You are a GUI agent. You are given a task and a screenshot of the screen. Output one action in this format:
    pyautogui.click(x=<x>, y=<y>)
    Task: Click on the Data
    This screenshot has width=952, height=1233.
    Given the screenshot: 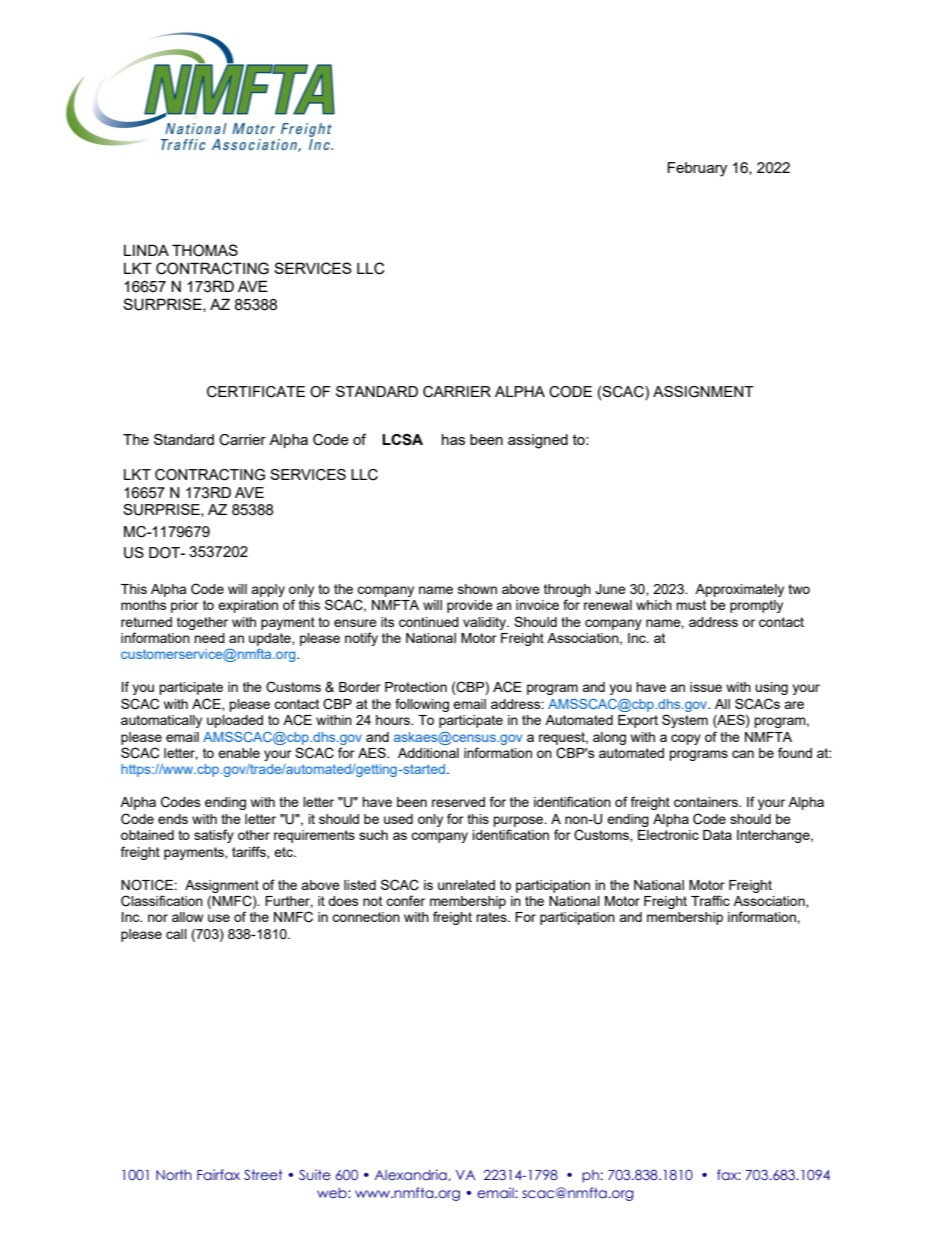 What is the action you would take?
    pyautogui.click(x=717, y=835)
